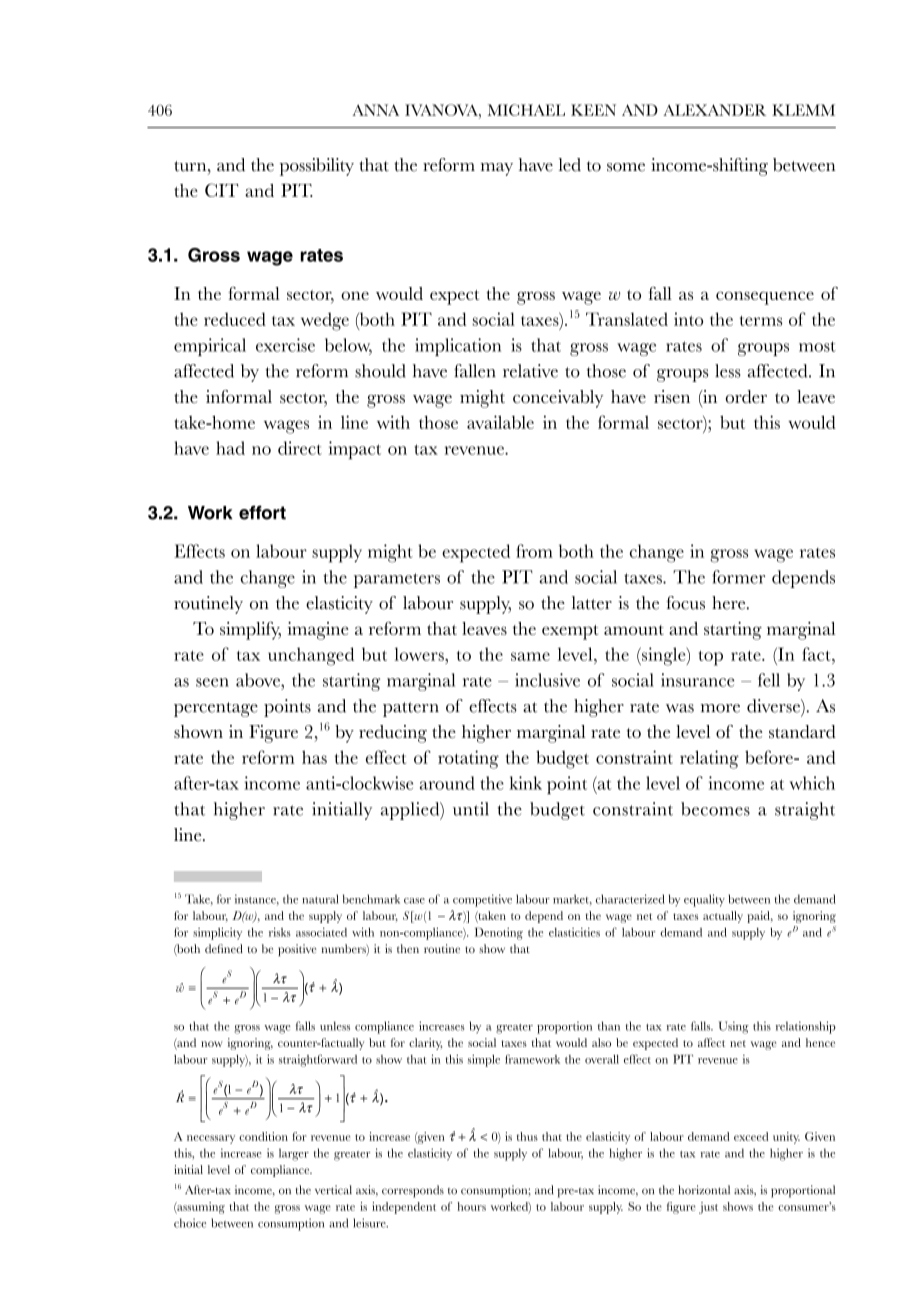  Describe the element at coordinates (294, 1154) in the document. I see `larger` at that location.
